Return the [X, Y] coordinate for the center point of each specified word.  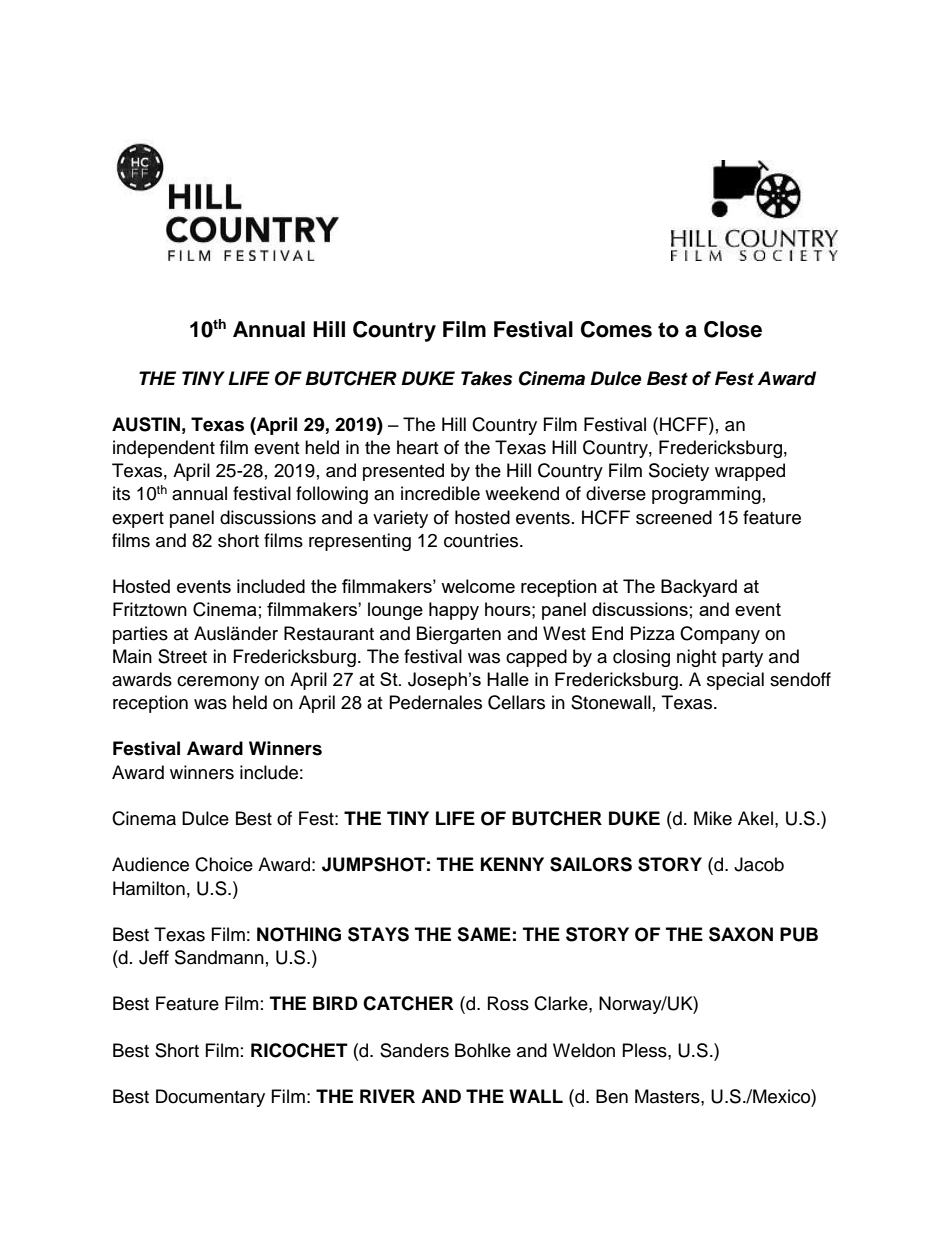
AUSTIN [146, 424]
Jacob [759, 864]
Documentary [210, 1098]
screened [674, 517]
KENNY [512, 864]
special [735, 681]
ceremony [218, 683]
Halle [508, 679]
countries [482, 540]
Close [733, 329]
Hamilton [149, 888]
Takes [486, 378]
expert [138, 520]
